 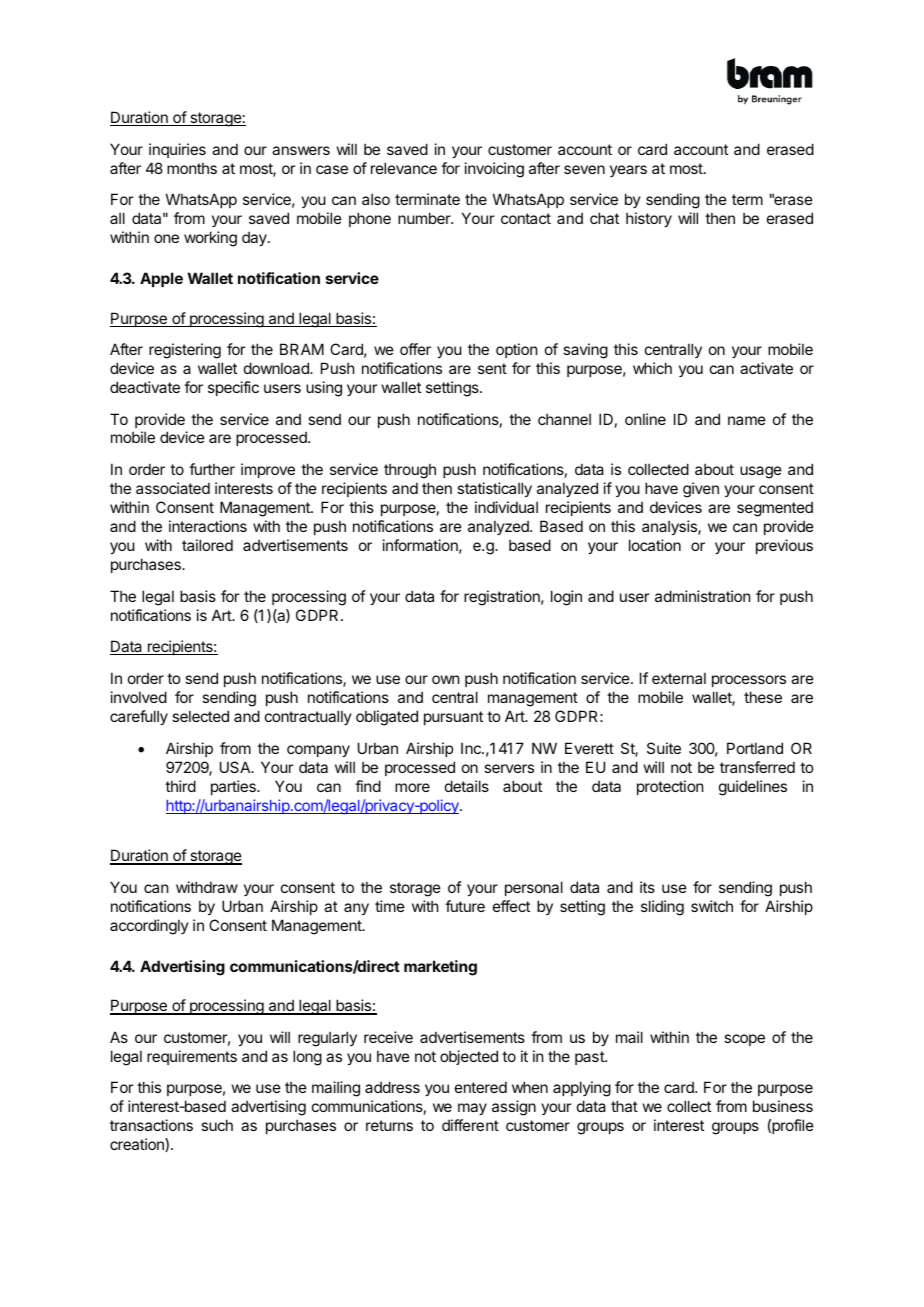 I want to click on months, so click(x=192, y=168).
